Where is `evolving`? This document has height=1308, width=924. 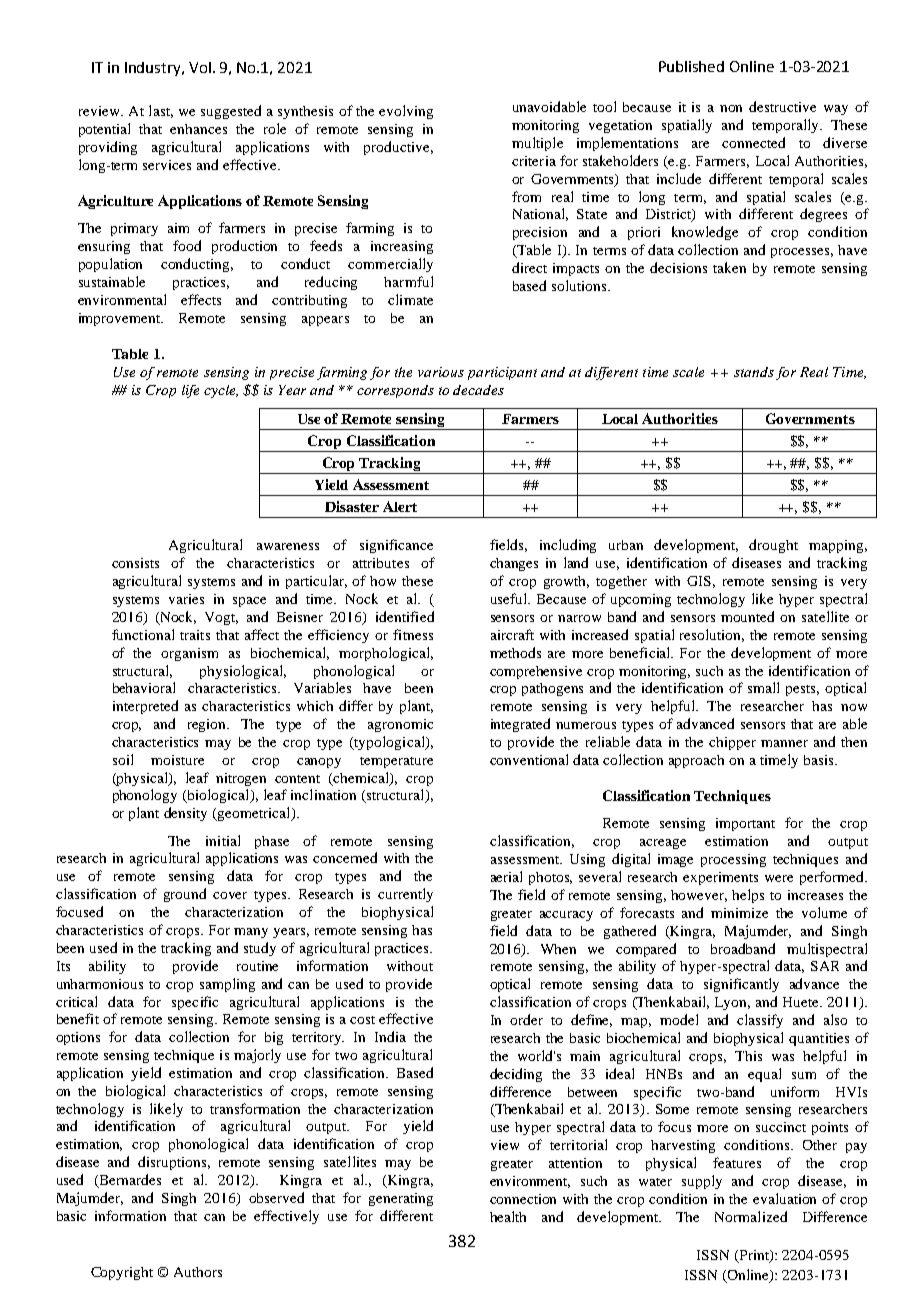
evolving is located at coordinates (406, 112).
